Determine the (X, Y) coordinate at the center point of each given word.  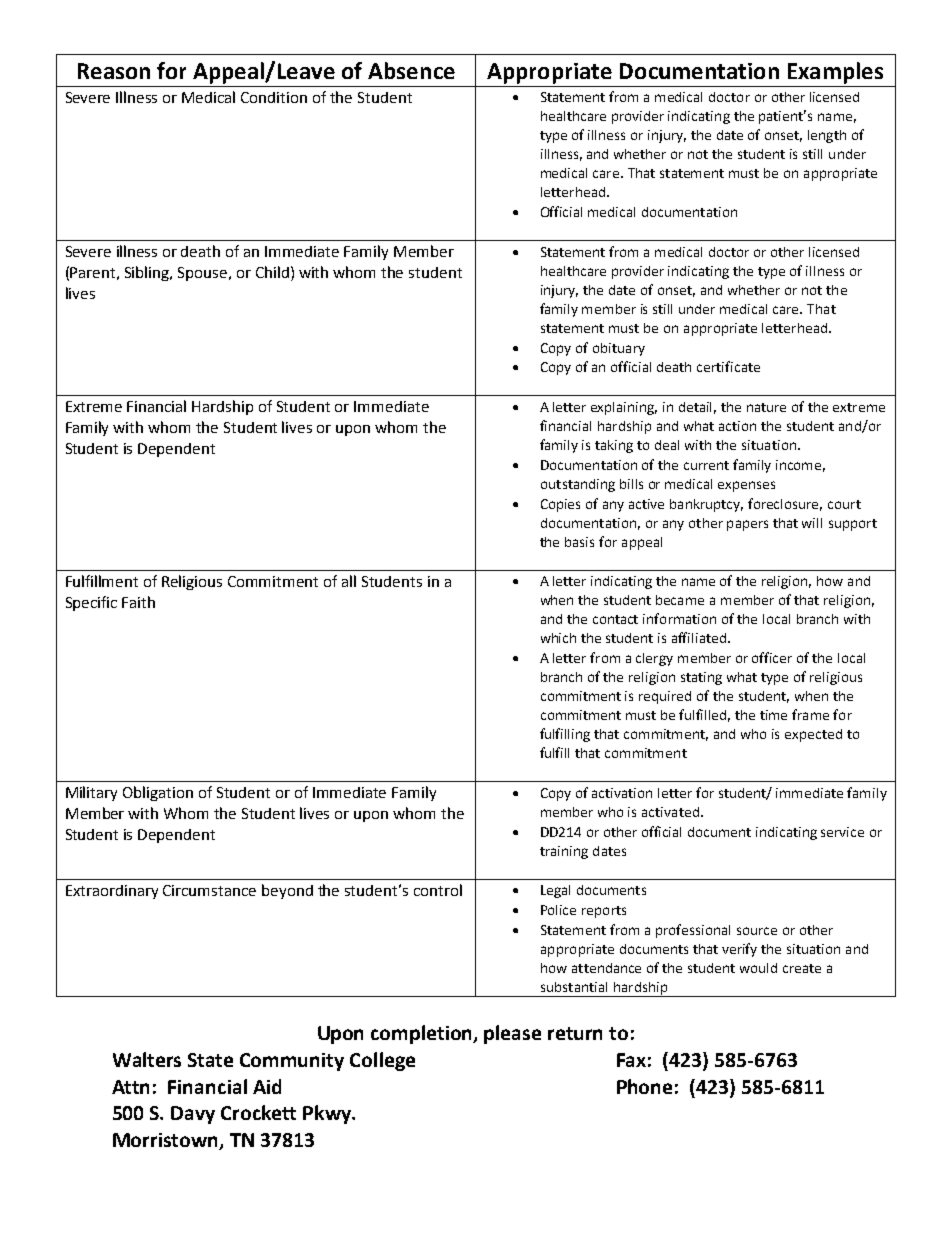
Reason (114, 71)
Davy (193, 1115)
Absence (411, 70)
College (382, 1061)
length (827, 136)
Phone (644, 1086)
